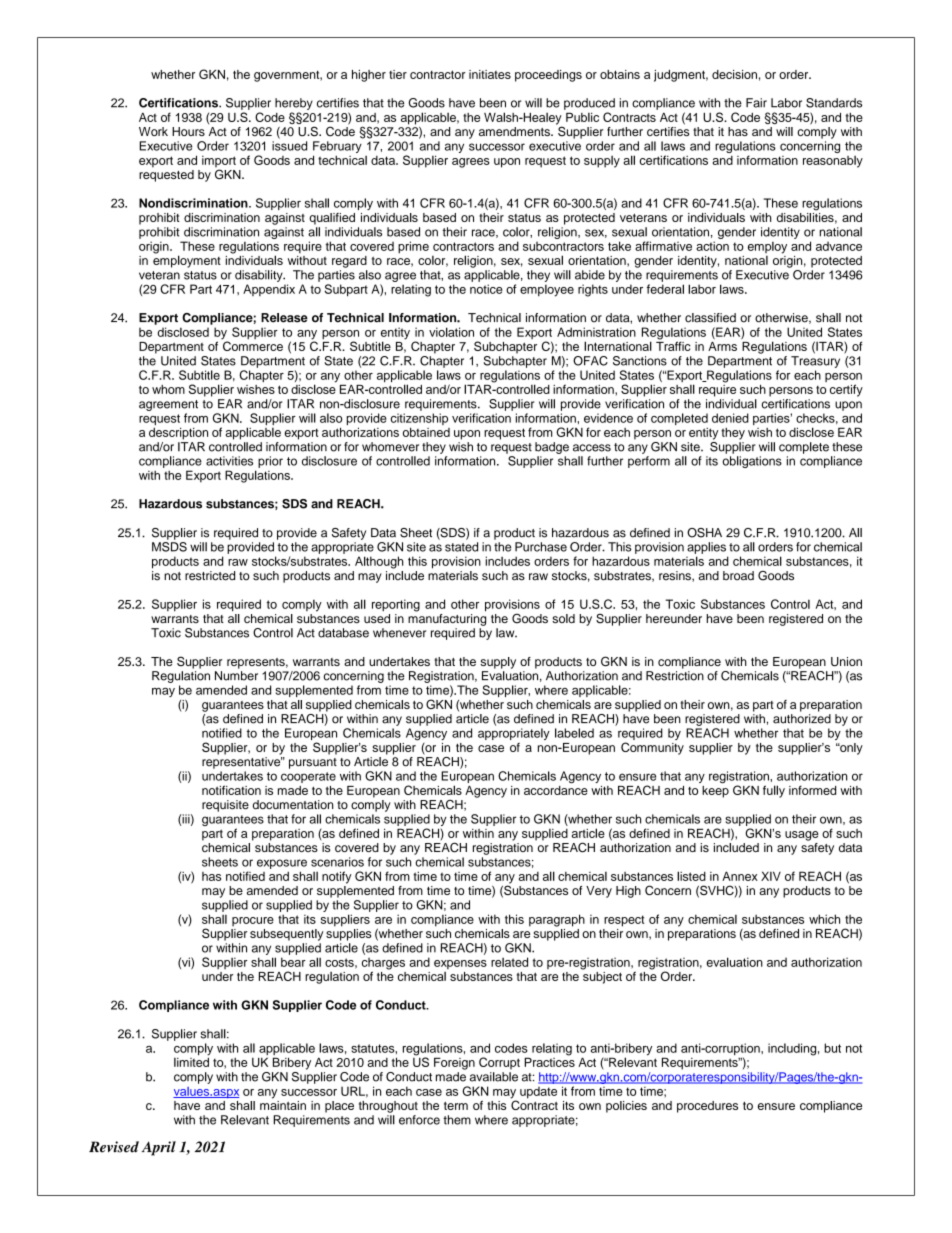 Image resolution: width=952 pixels, height=1233 pixels. Describe the element at coordinates (707, 1107) in the screenshot. I see `procedures` at that location.
